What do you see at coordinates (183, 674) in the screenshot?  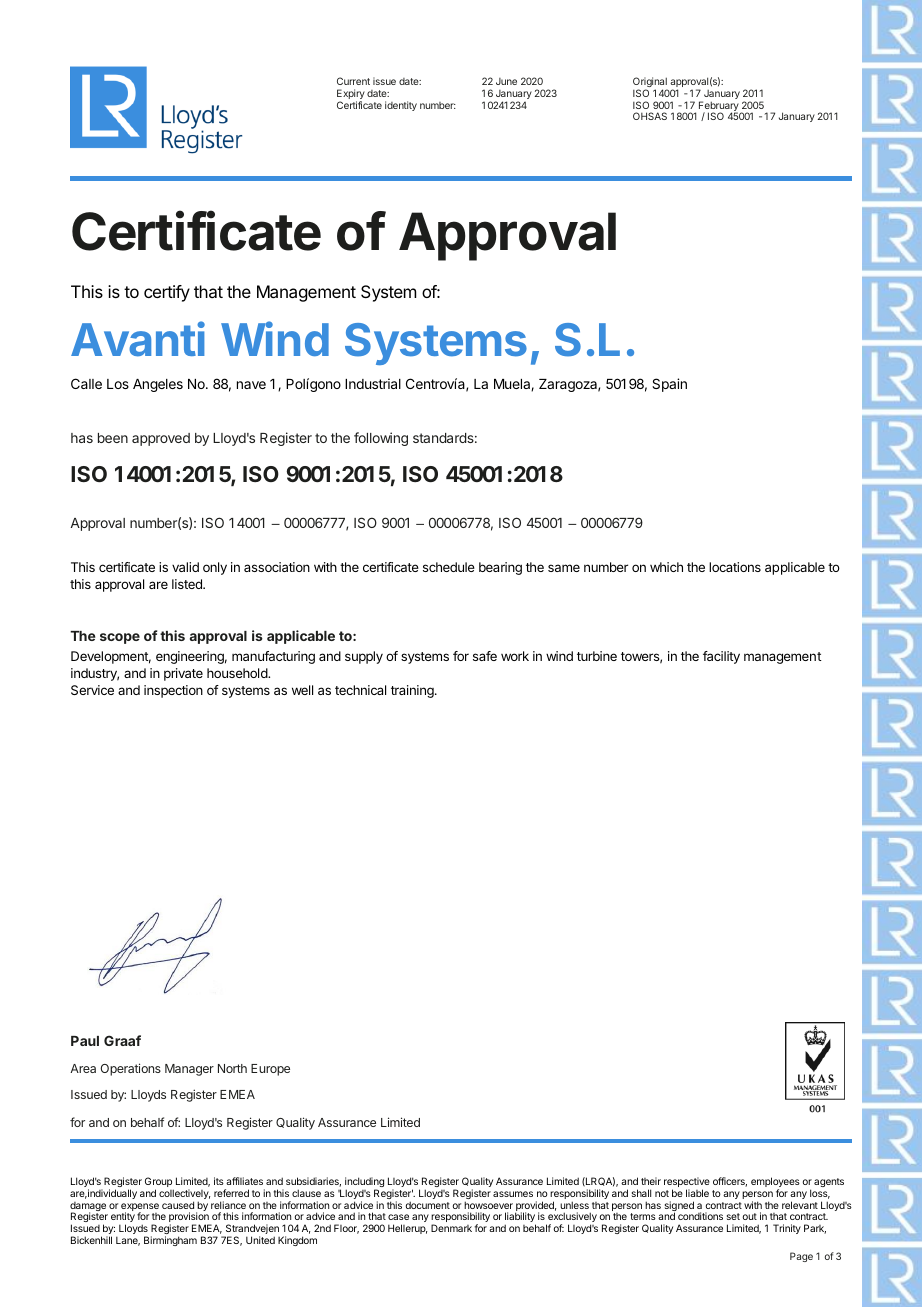 I see `private` at bounding box center [183, 674].
